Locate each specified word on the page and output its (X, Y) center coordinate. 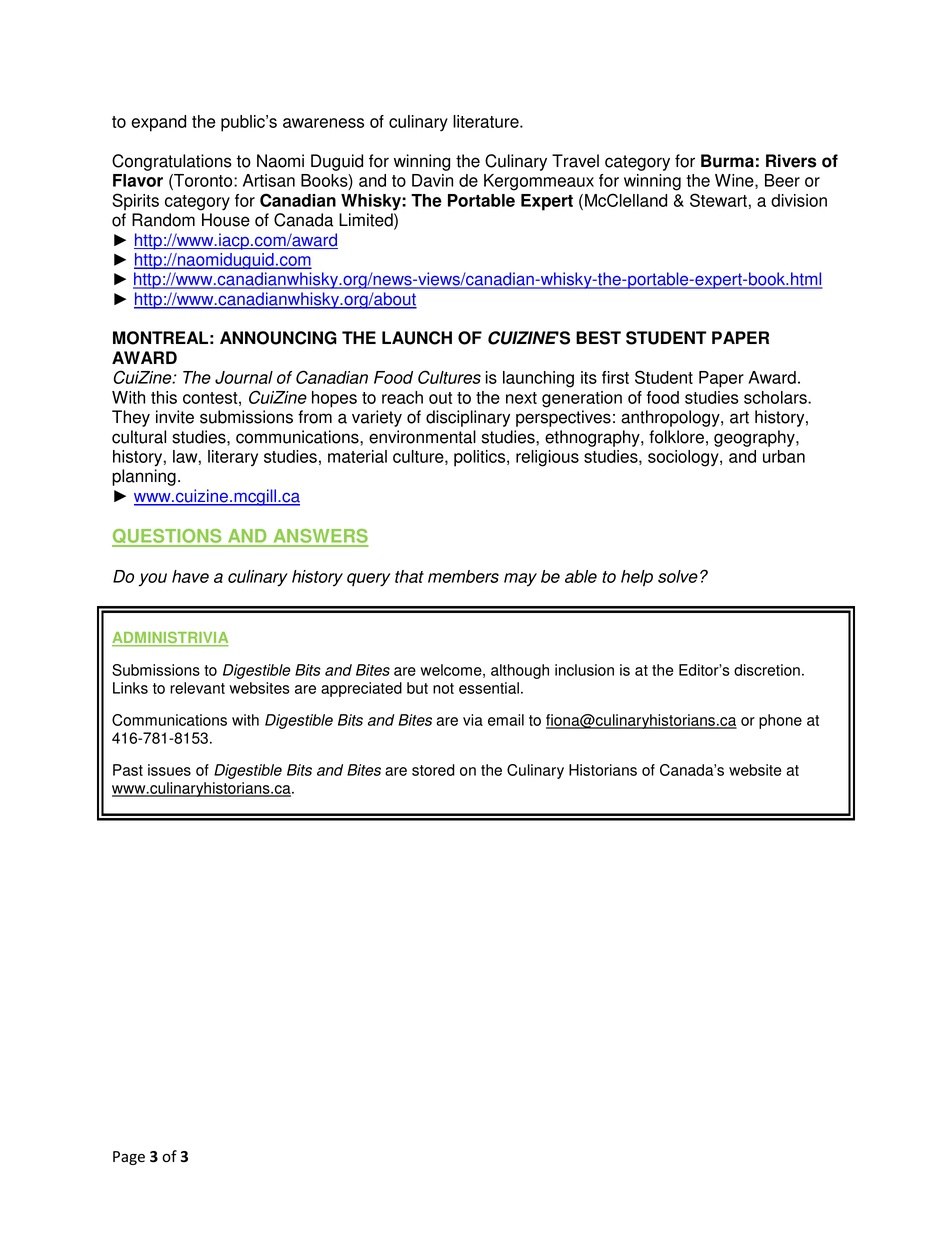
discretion (767, 670)
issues (169, 770)
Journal (244, 377)
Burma (727, 161)
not (443, 688)
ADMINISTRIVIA (170, 638)
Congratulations (172, 162)
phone (780, 721)
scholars (776, 397)
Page (129, 1158)
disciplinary (468, 418)
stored (433, 770)
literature (487, 121)
